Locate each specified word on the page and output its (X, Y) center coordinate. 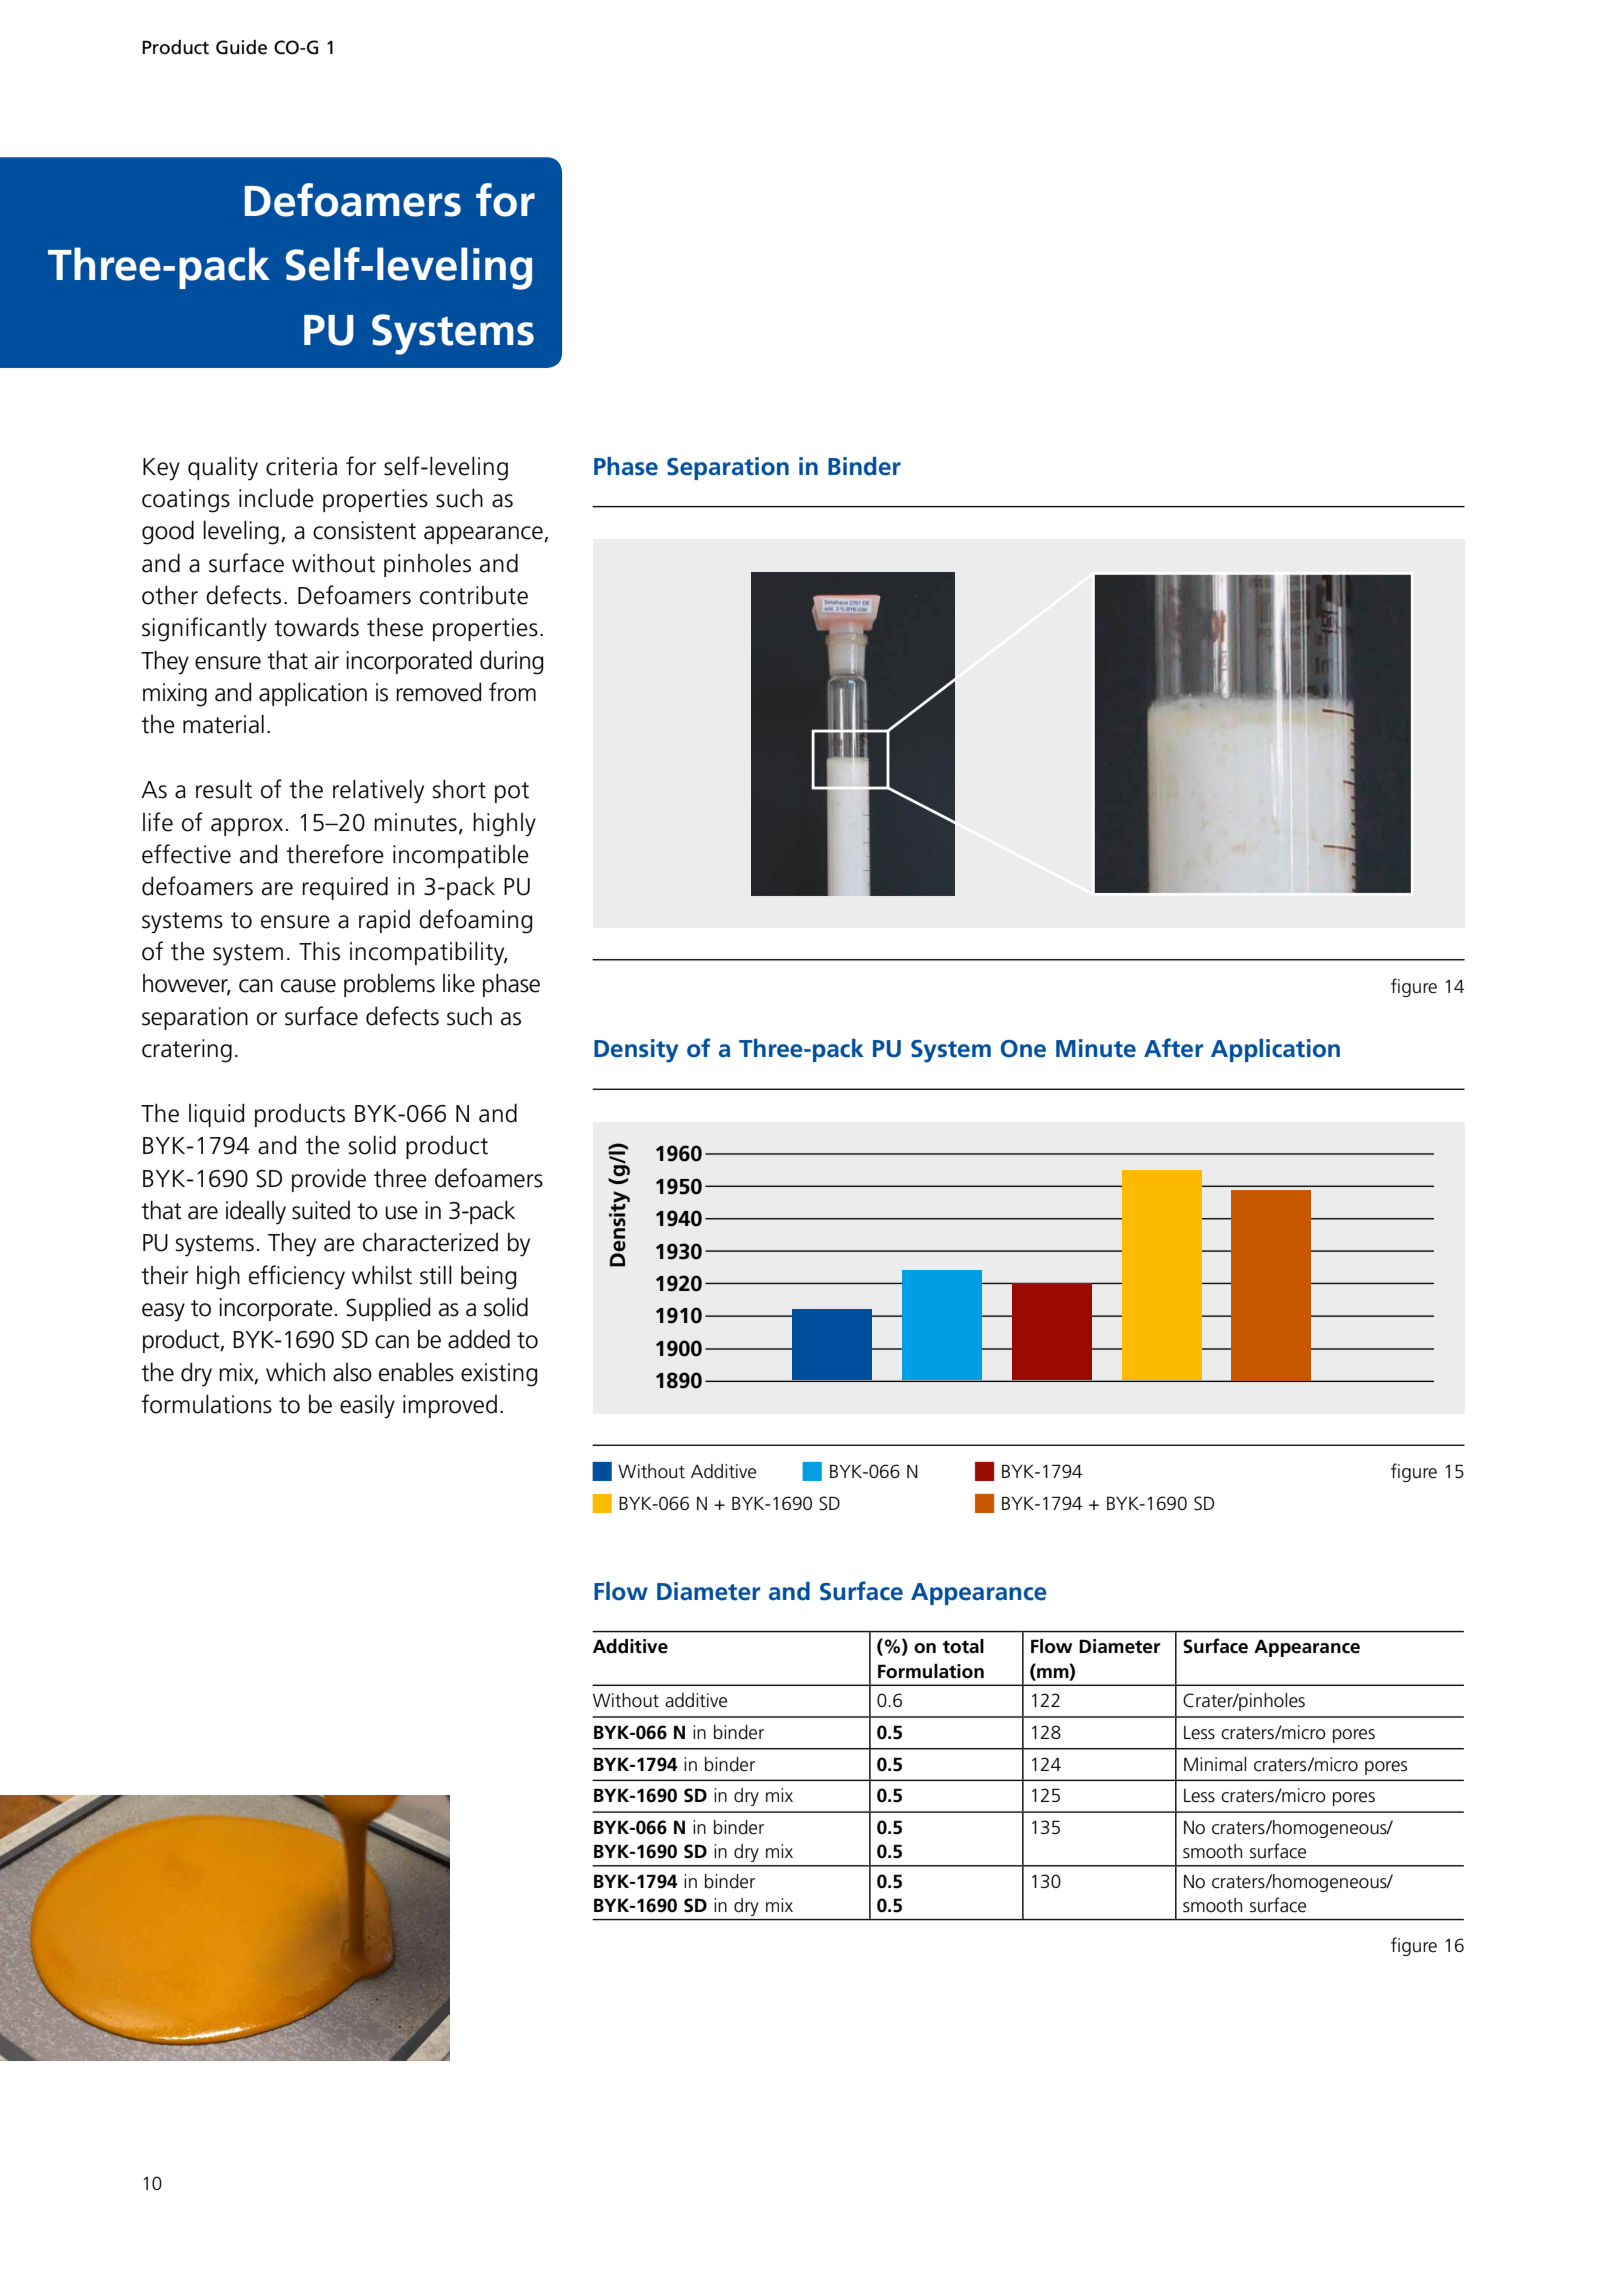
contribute (474, 595)
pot (512, 792)
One (1023, 1049)
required (345, 888)
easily (367, 1406)
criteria (301, 466)
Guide (241, 47)
